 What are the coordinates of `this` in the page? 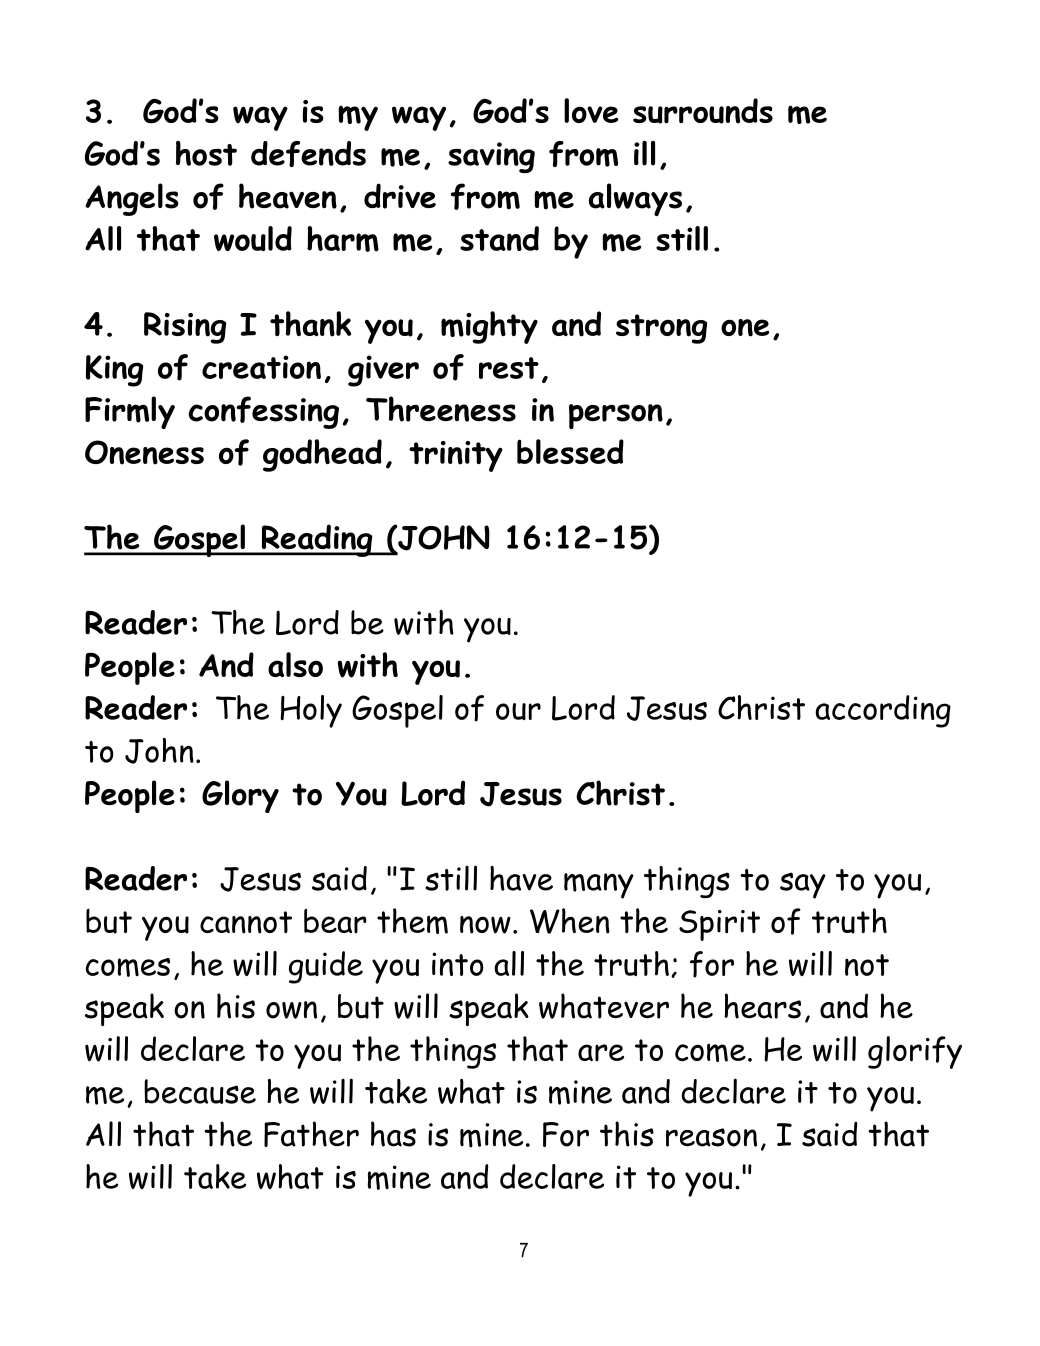 It's located at (627, 1134).
